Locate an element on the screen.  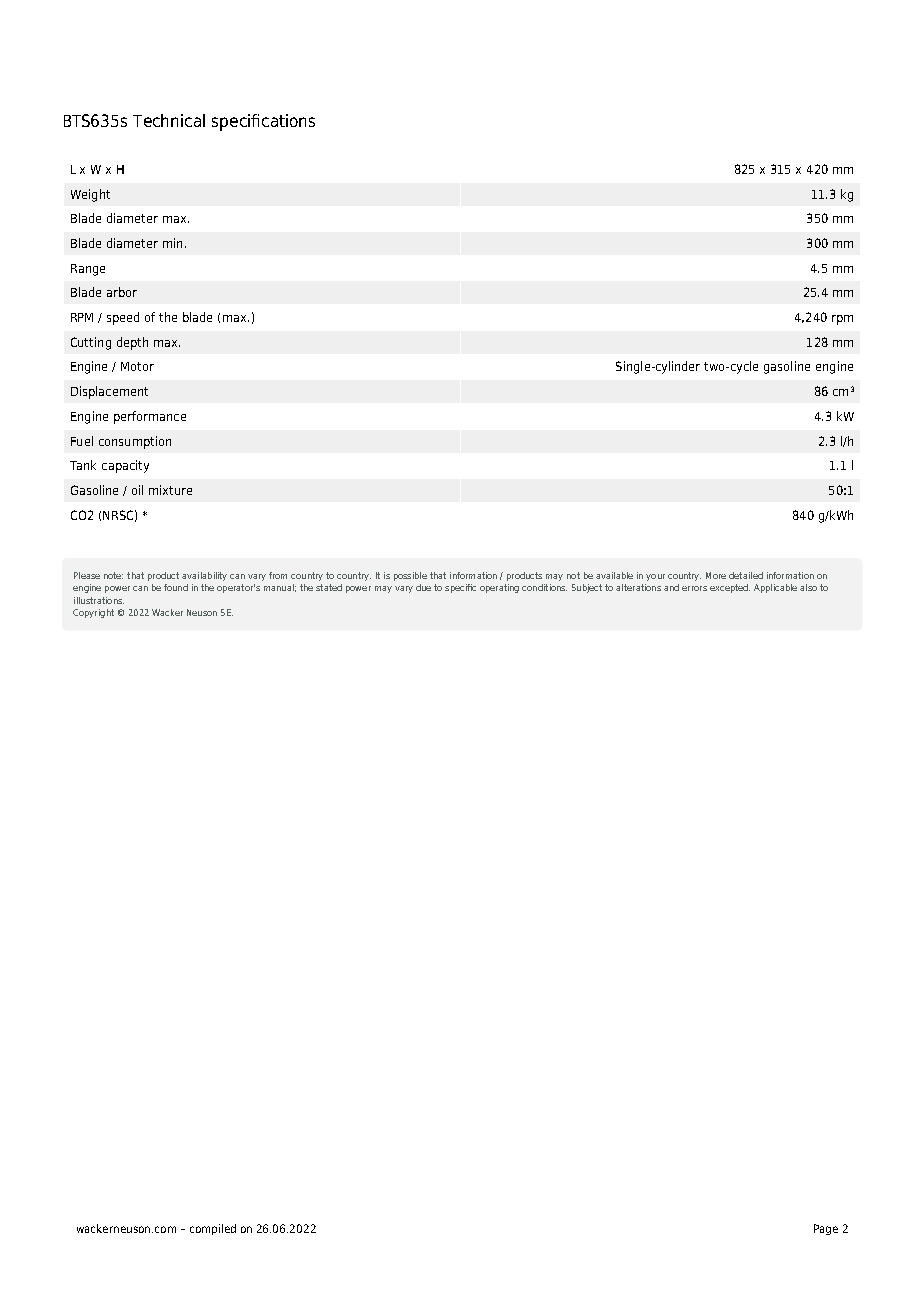
Copyright is located at coordinates (93, 613).
